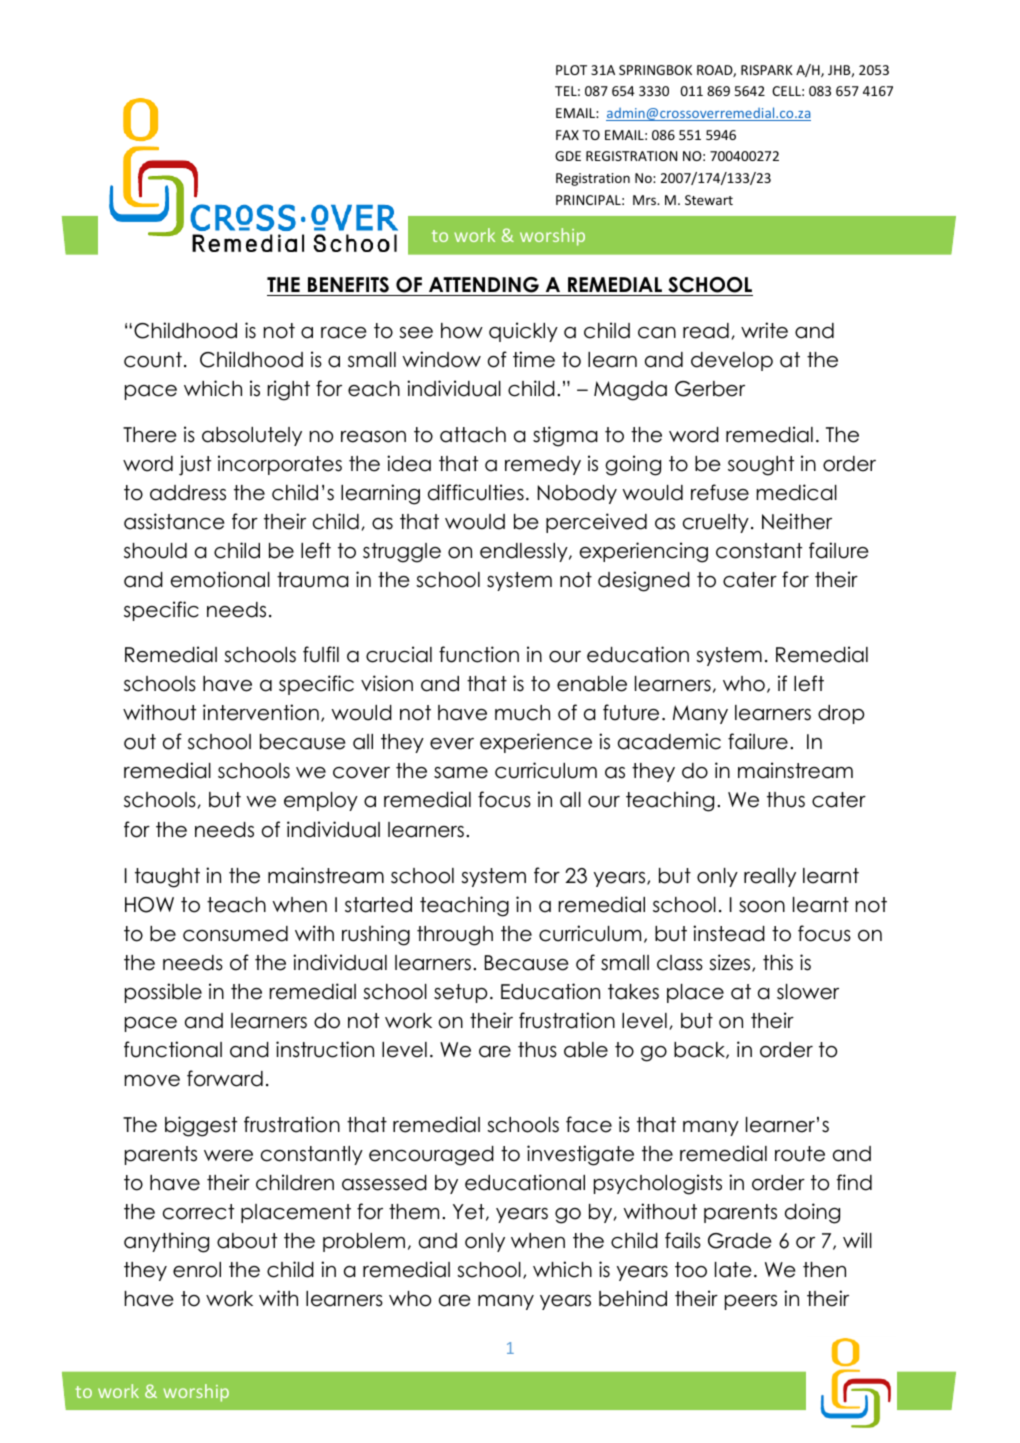 Image resolution: width=1020 pixels, height=1443 pixels. Describe the element at coordinates (247, 1241) in the document. I see `about` at that location.
